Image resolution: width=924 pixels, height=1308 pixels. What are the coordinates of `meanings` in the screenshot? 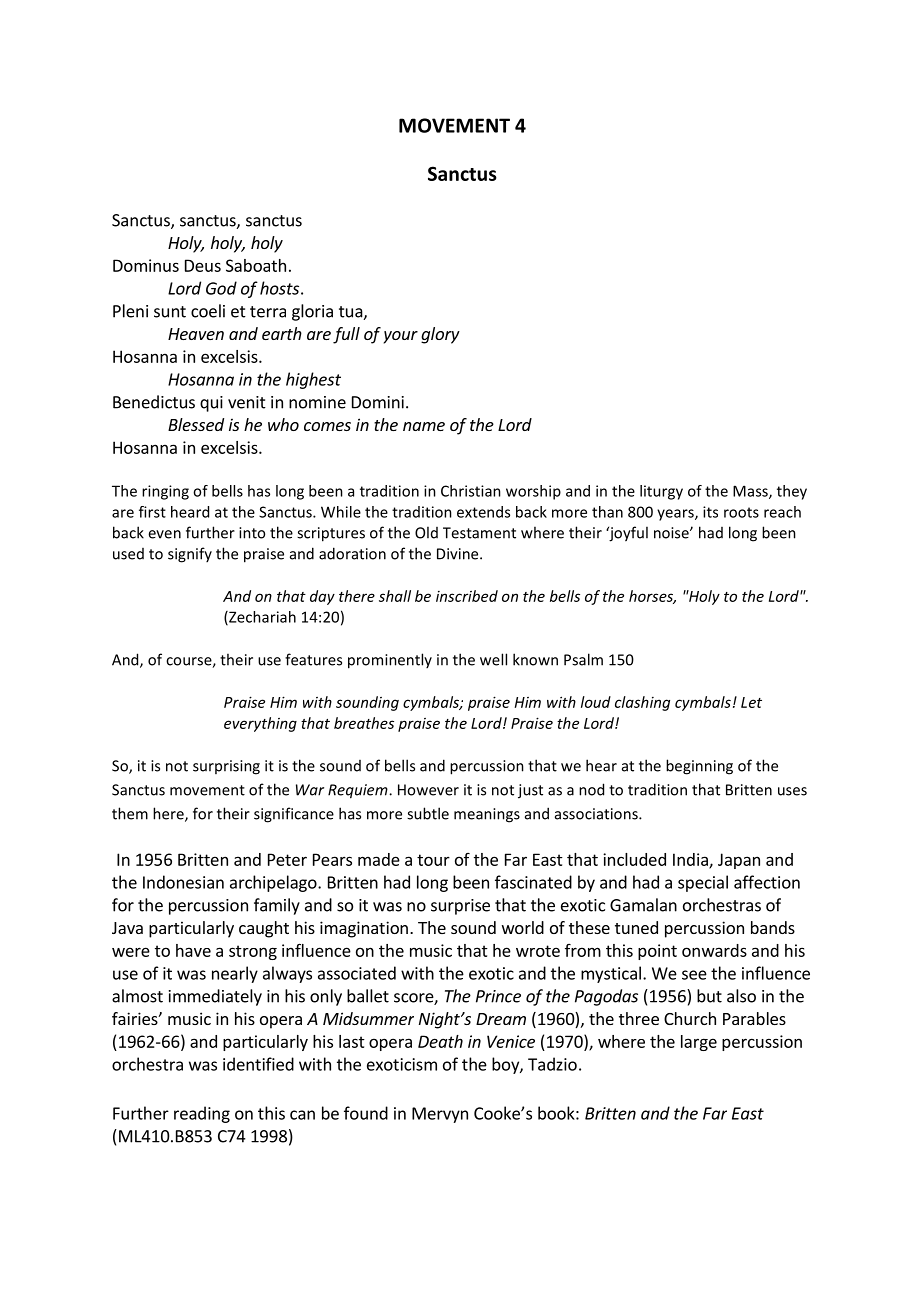 It's located at (487, 815).
